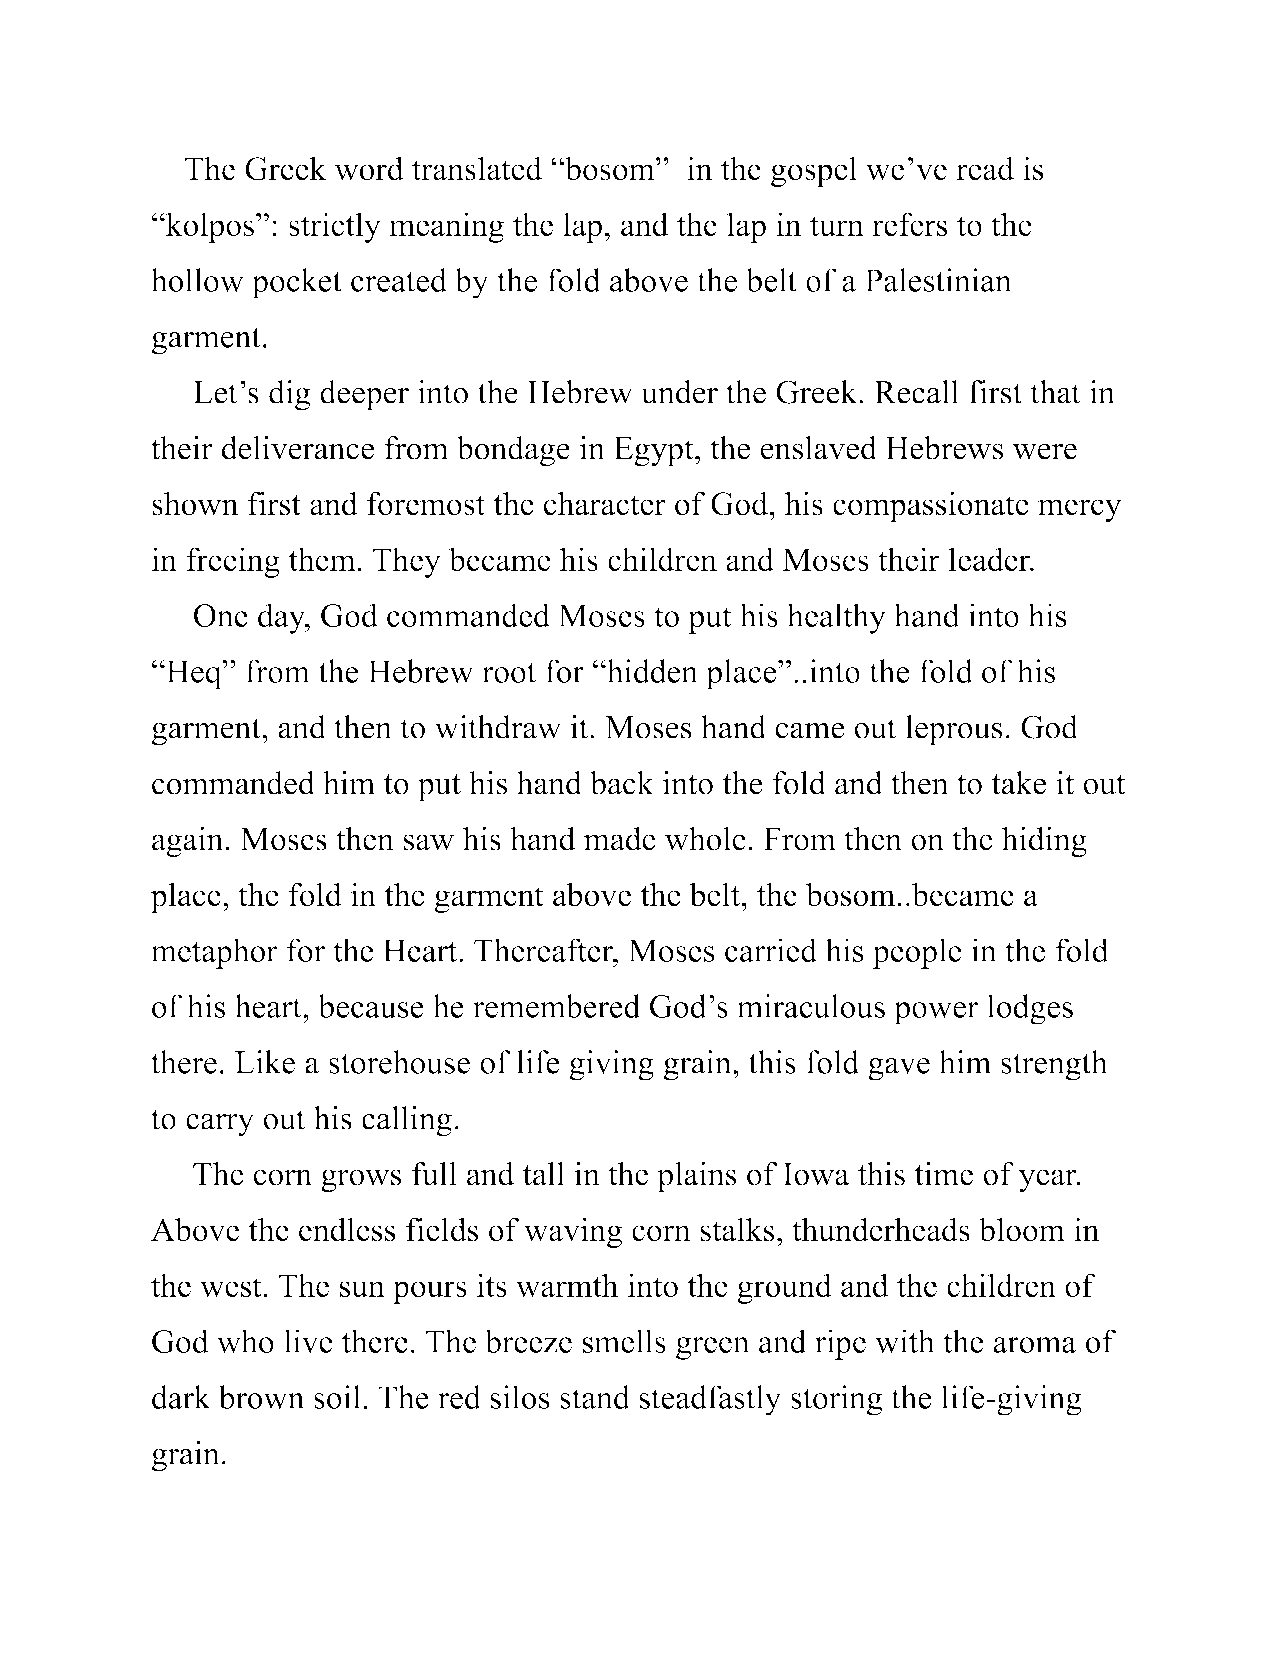  Describe the element at coordinates (556, 1006) in the screenshot. I see `remembered` at that location.
